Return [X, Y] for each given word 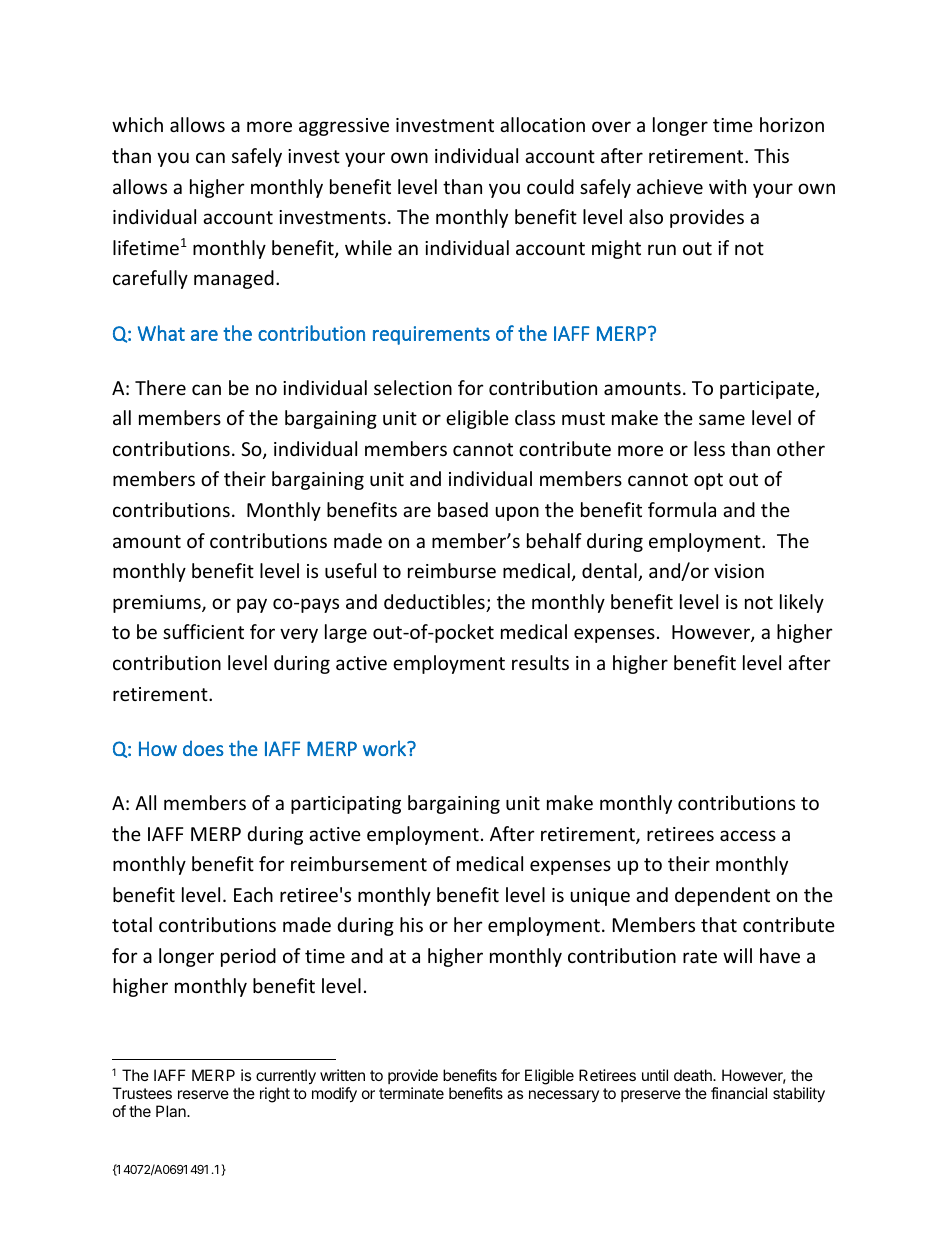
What [161, 333]
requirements [431, 335]
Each [253, 894]
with [727, 186]
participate [768, 390]
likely [802, 603]
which [137, 124]
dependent [722, 896]
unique [600, 897]
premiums [158, 604]
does [203, 748]
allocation [542, 124]
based [463, 509]
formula [682, 509]
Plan [172, 1111]
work [385, 748]
